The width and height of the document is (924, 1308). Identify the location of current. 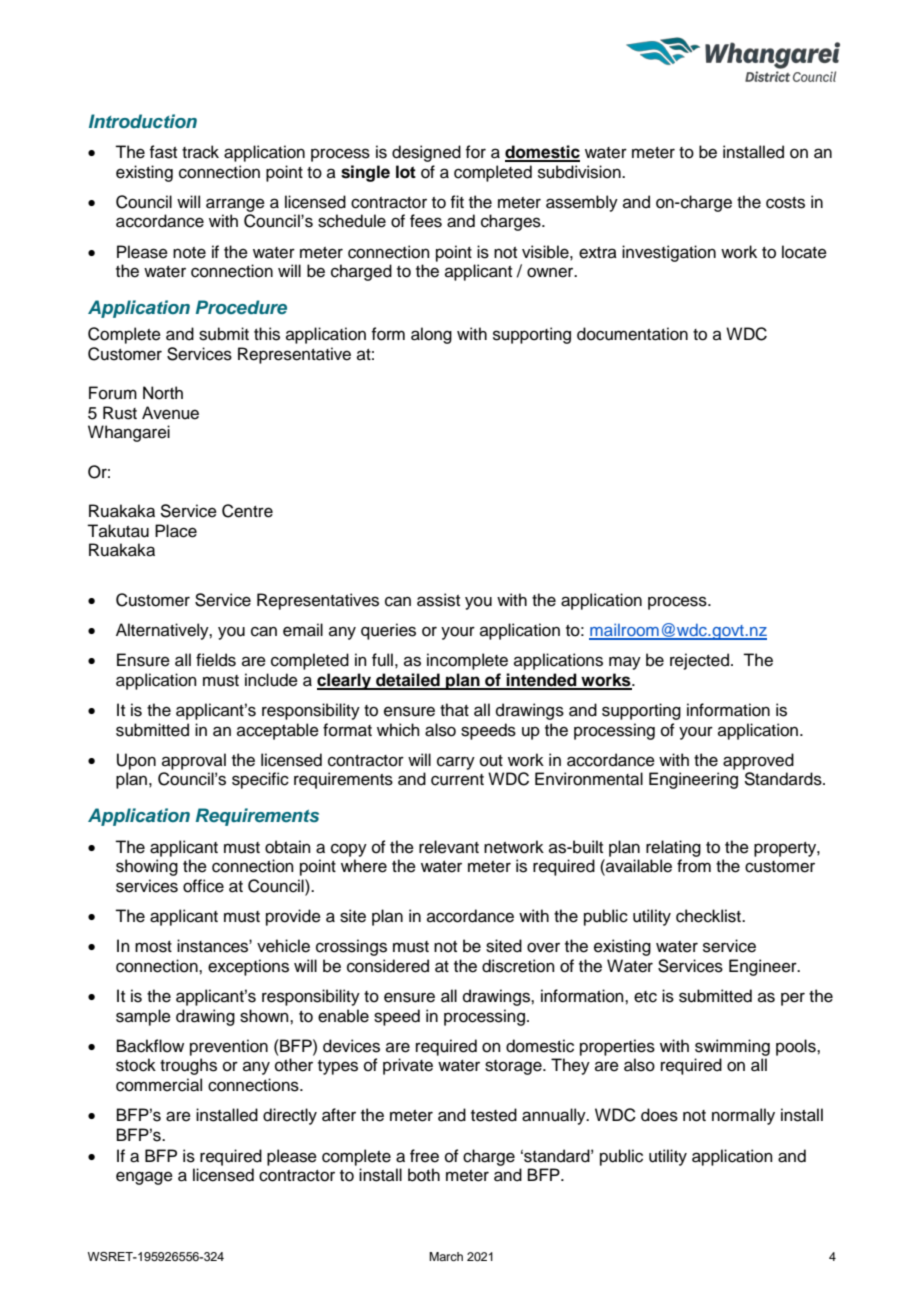
(457, 780).
